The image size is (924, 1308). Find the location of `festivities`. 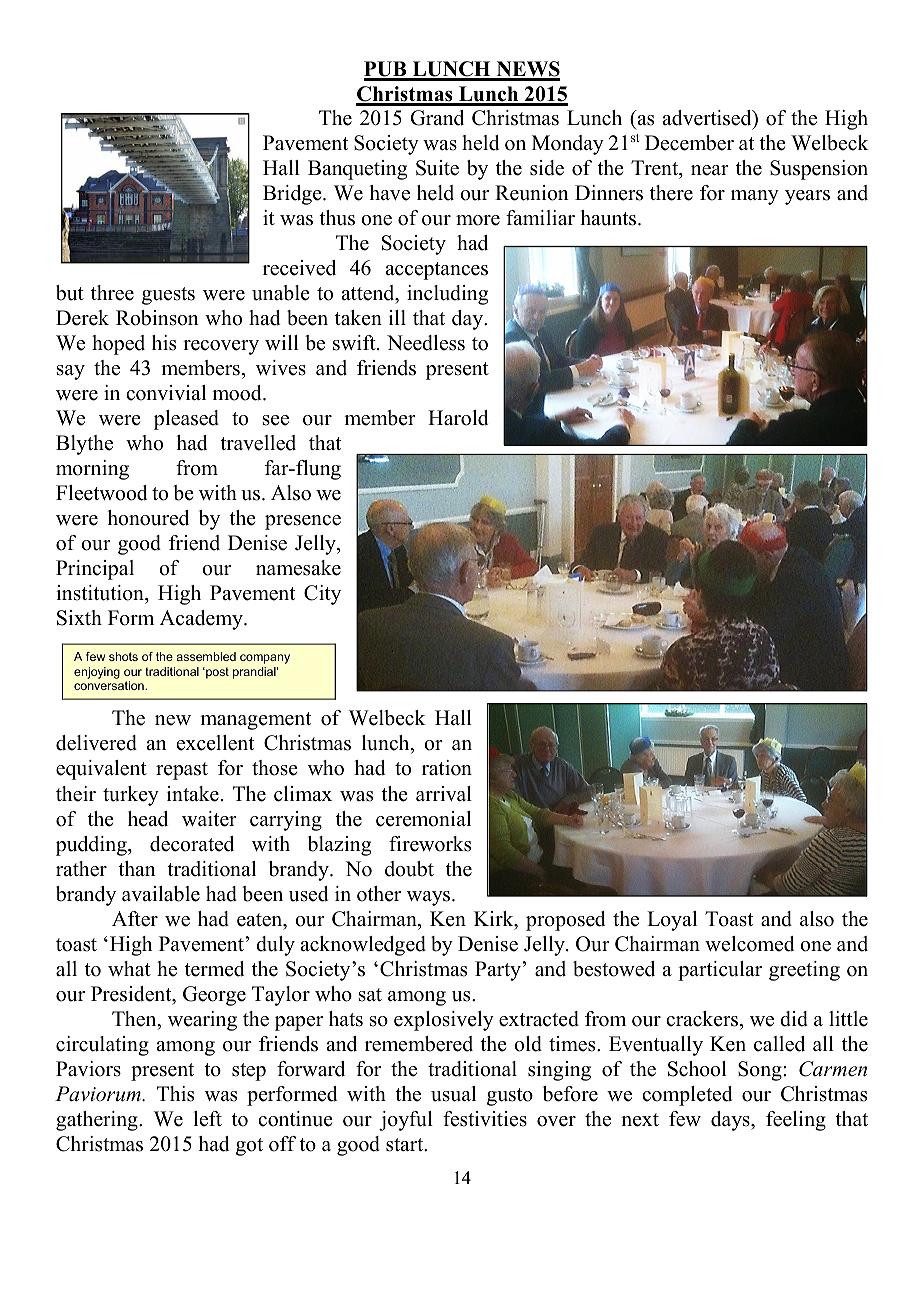

festivities is located at coordinates (485, 1119).
